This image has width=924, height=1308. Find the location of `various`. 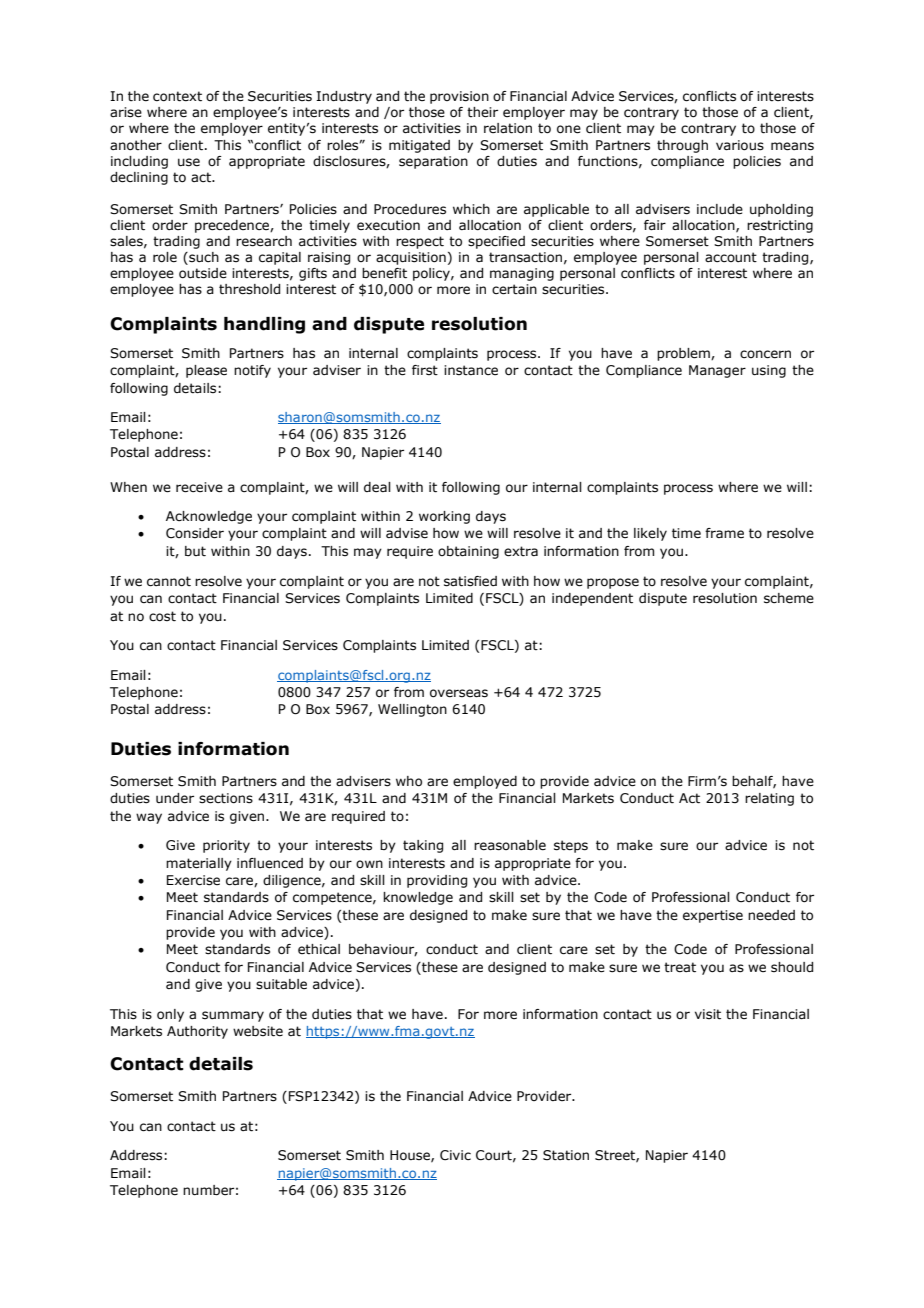

various is located at coordinates (740, 145).
